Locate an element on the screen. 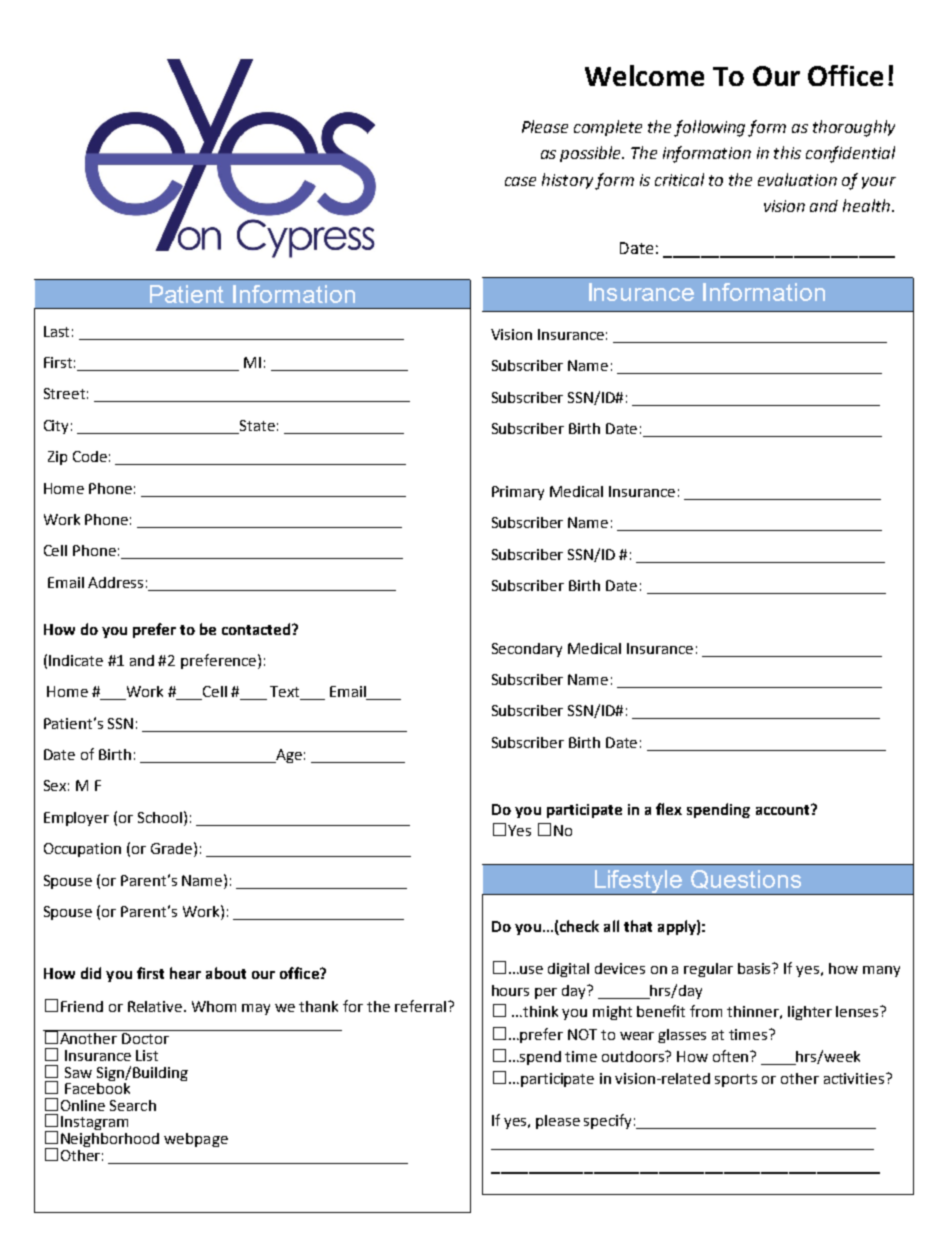 This screenshot has height=1233, width=952. health is located at coordinates (868, 205).
